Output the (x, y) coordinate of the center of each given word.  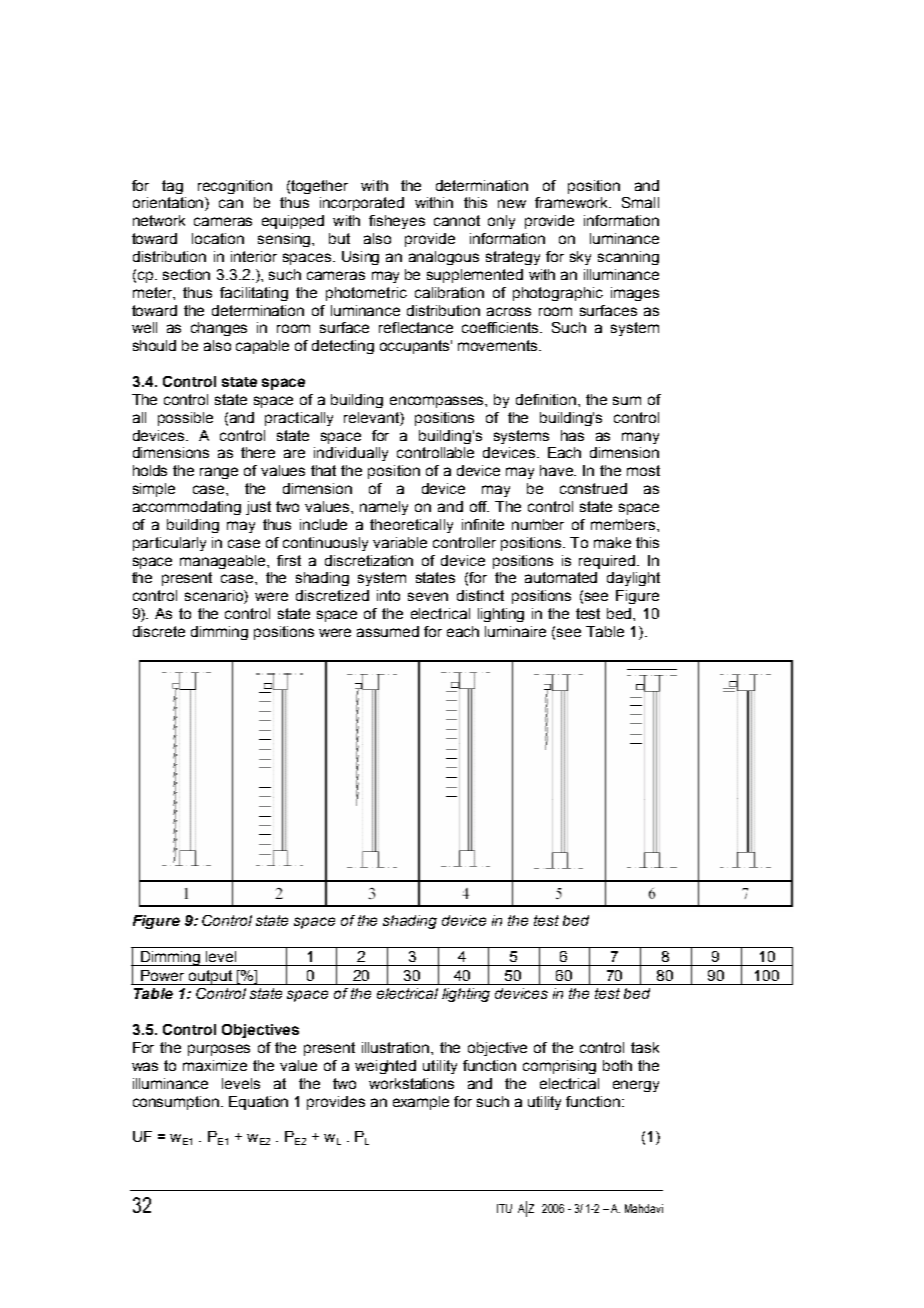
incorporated (362, 204)
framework (572, 202)
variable (400, 542)
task (645, 1047)
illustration (397, 1047)
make (612, 542)
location (218, 238)
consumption (177, 1103)
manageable (224, 562)
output (210, 977)
